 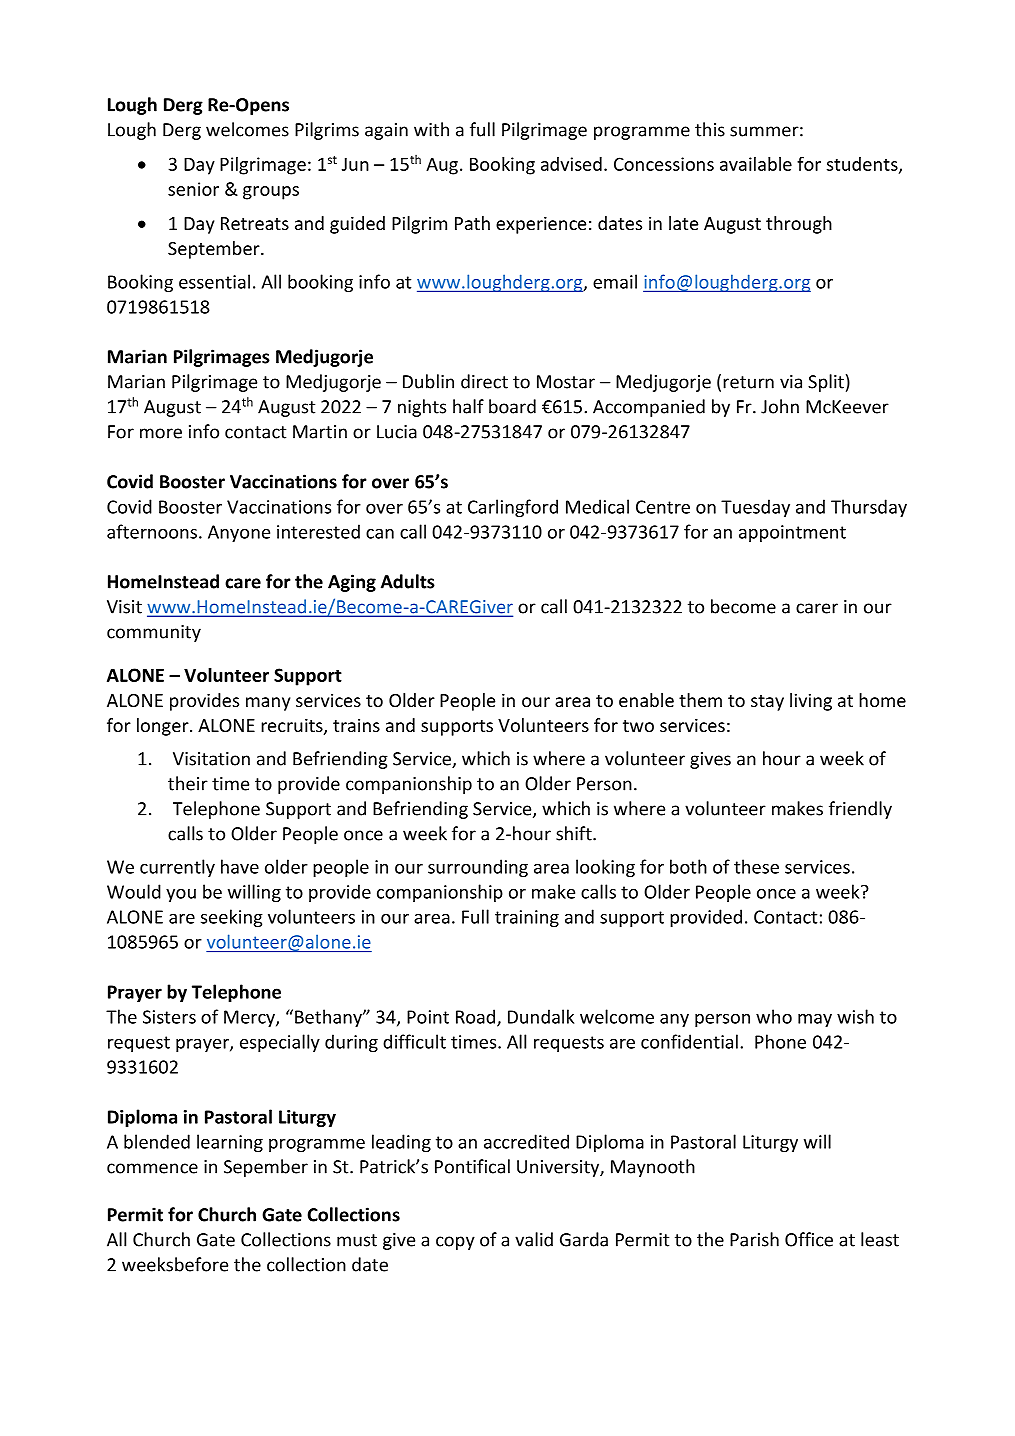 What do you see at coordinates (756, 164) in the document?
I see `available` at bounding box center [756, 164].
